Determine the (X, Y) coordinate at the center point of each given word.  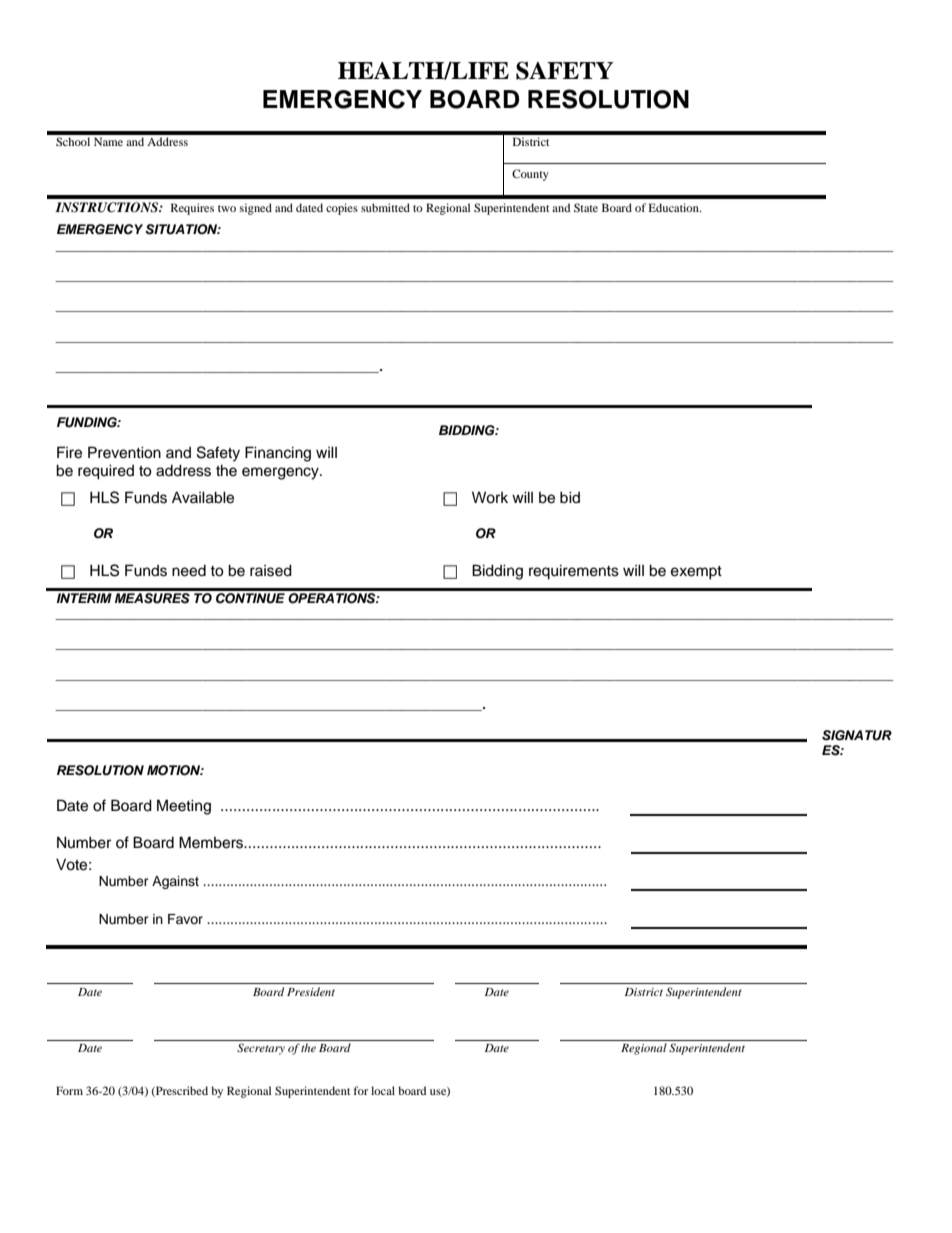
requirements (574, 572)
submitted (385, 207)
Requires (192, 209)
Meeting (184, 807)
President (311, 991)
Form (69, 1090)
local (383, 1090)
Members (212, 842)
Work (490, 497)
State (586, 207)
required (106, 472)
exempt (696, 573)
